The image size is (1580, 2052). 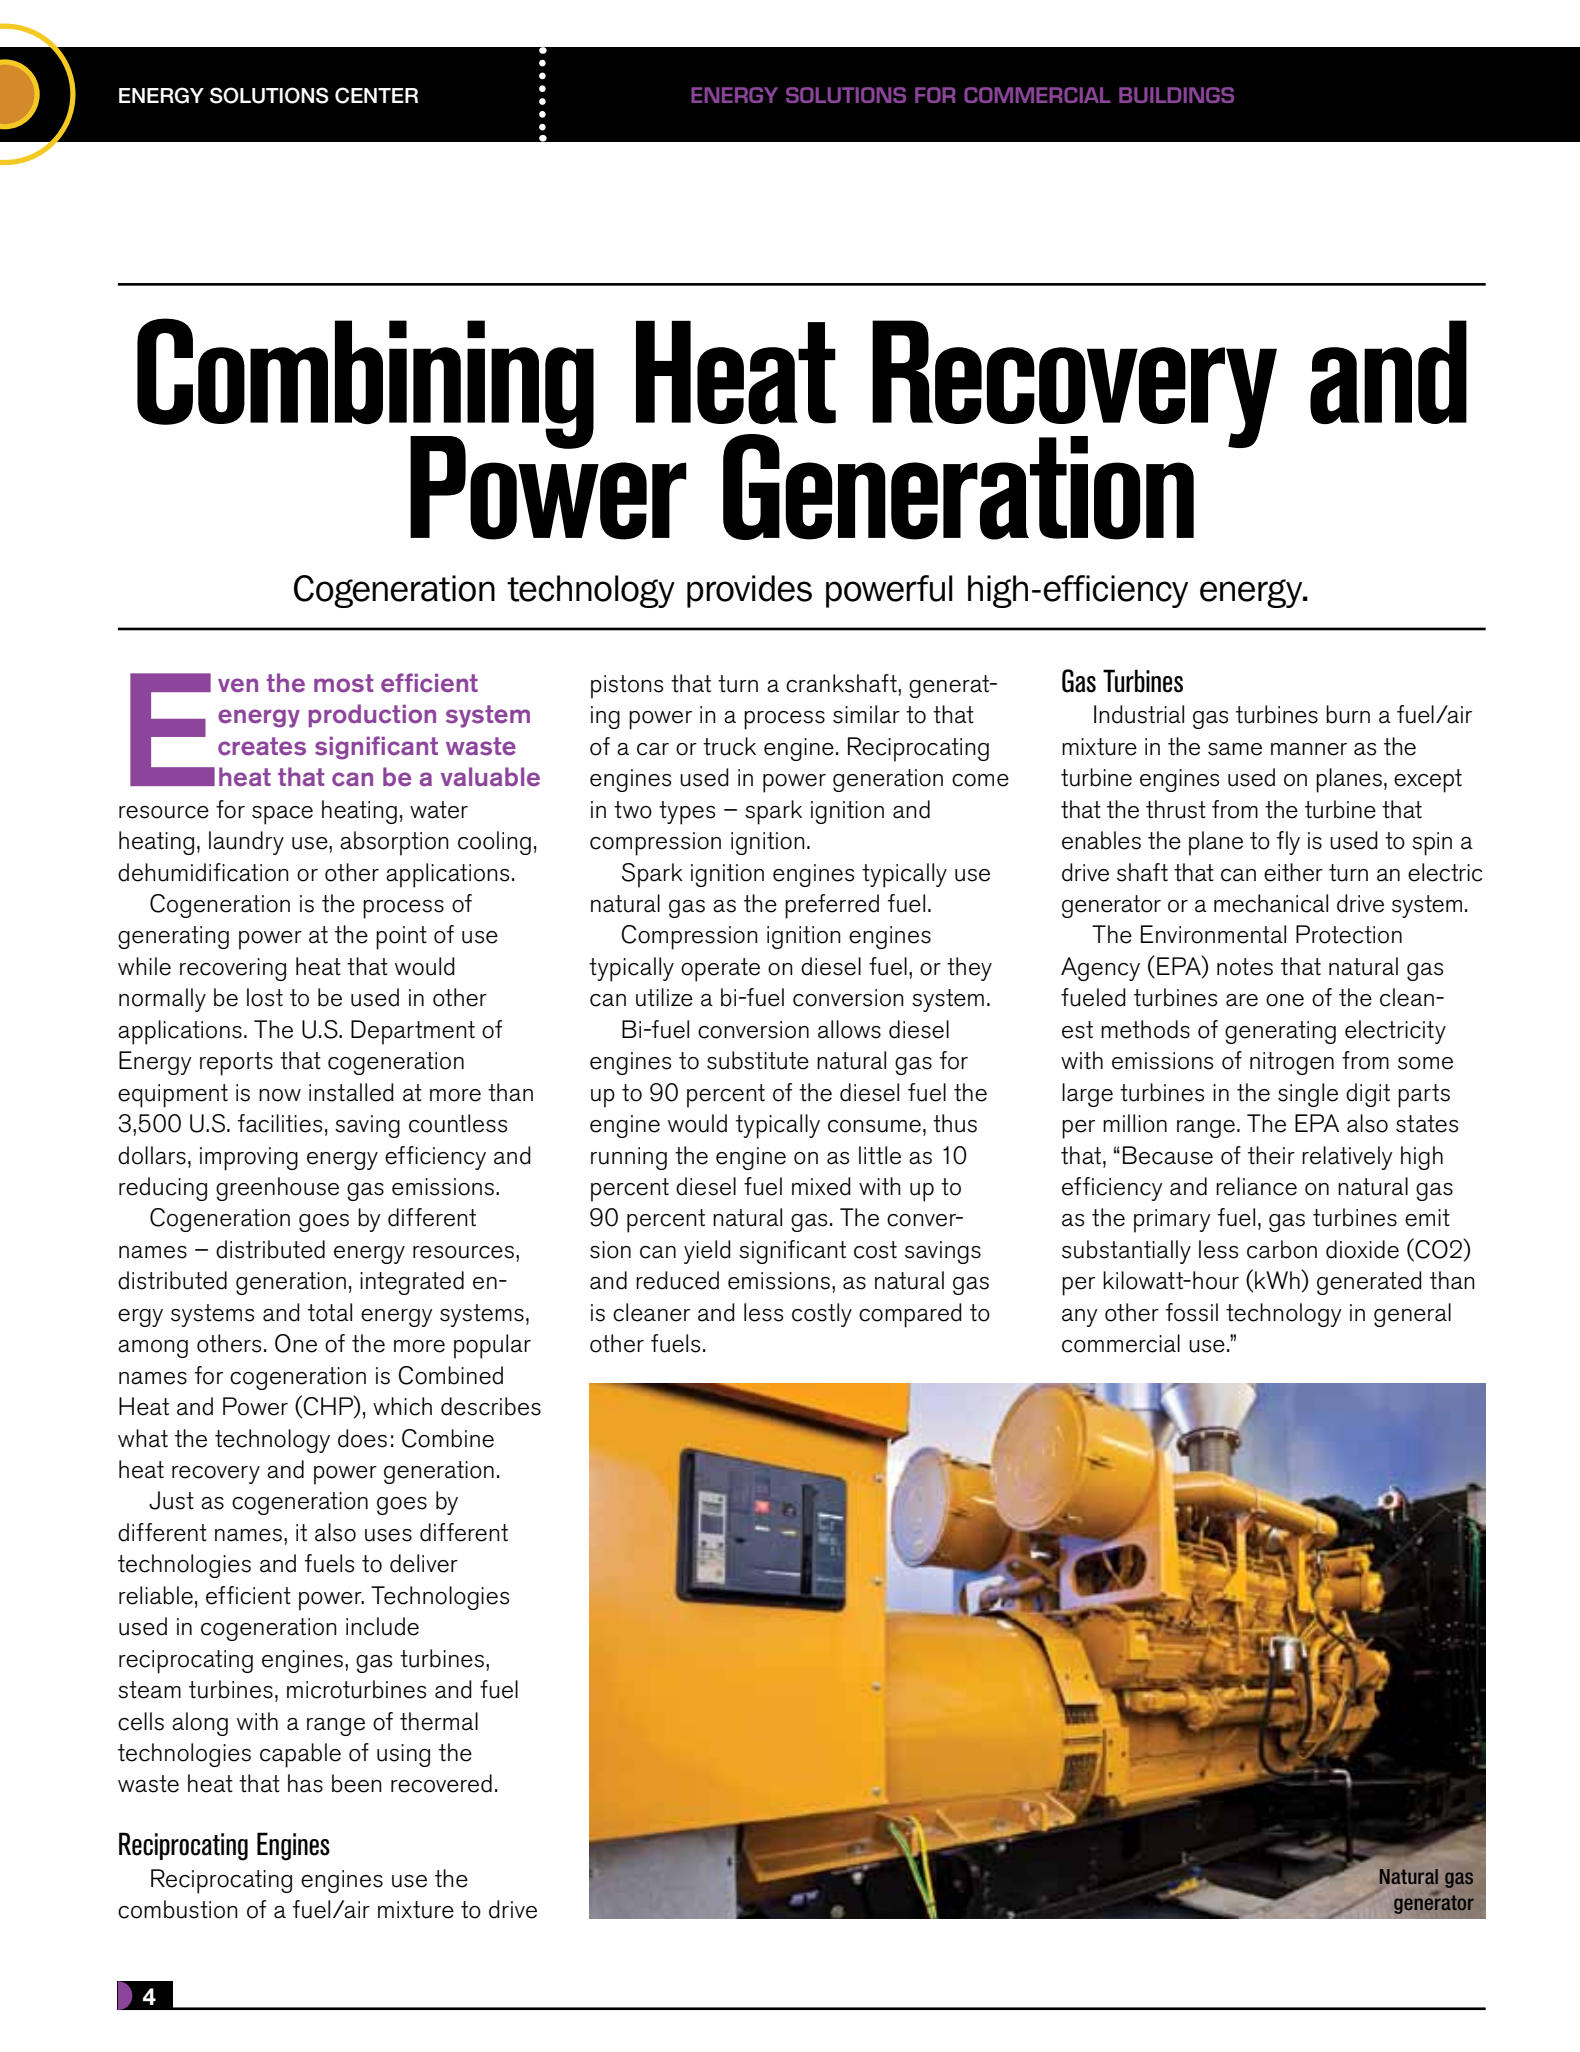 I want to click on burn, so click(x=1348, y=714).
